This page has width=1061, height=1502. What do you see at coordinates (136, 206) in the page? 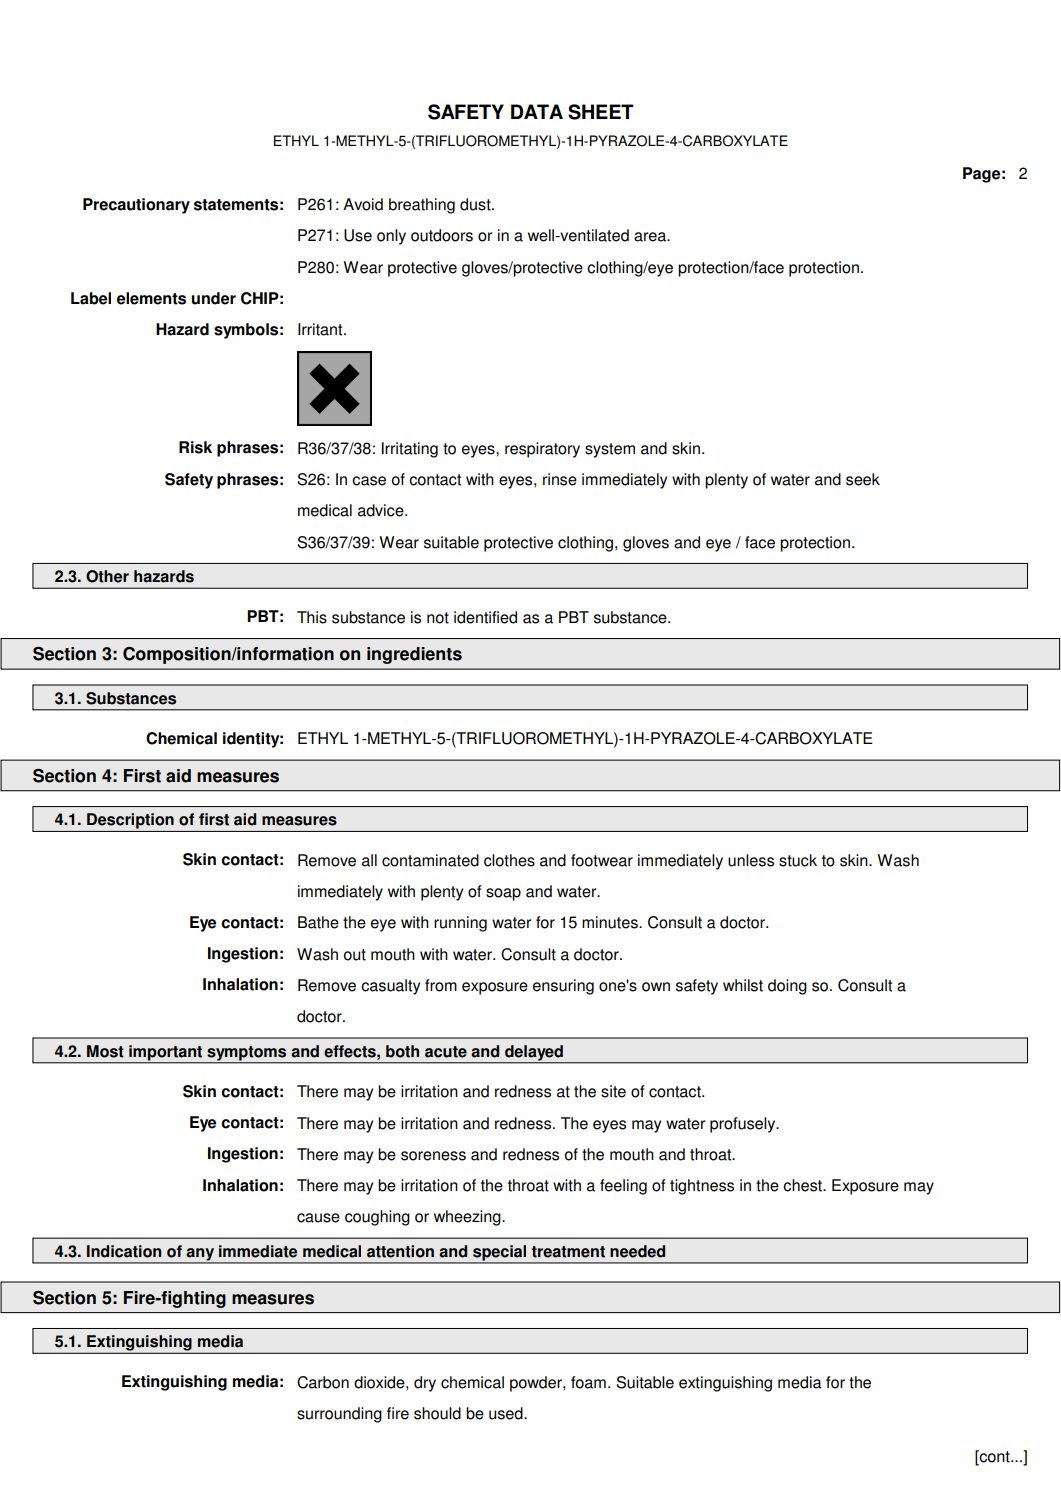
I see `Precautionary` at bounding box center [136, 206].
